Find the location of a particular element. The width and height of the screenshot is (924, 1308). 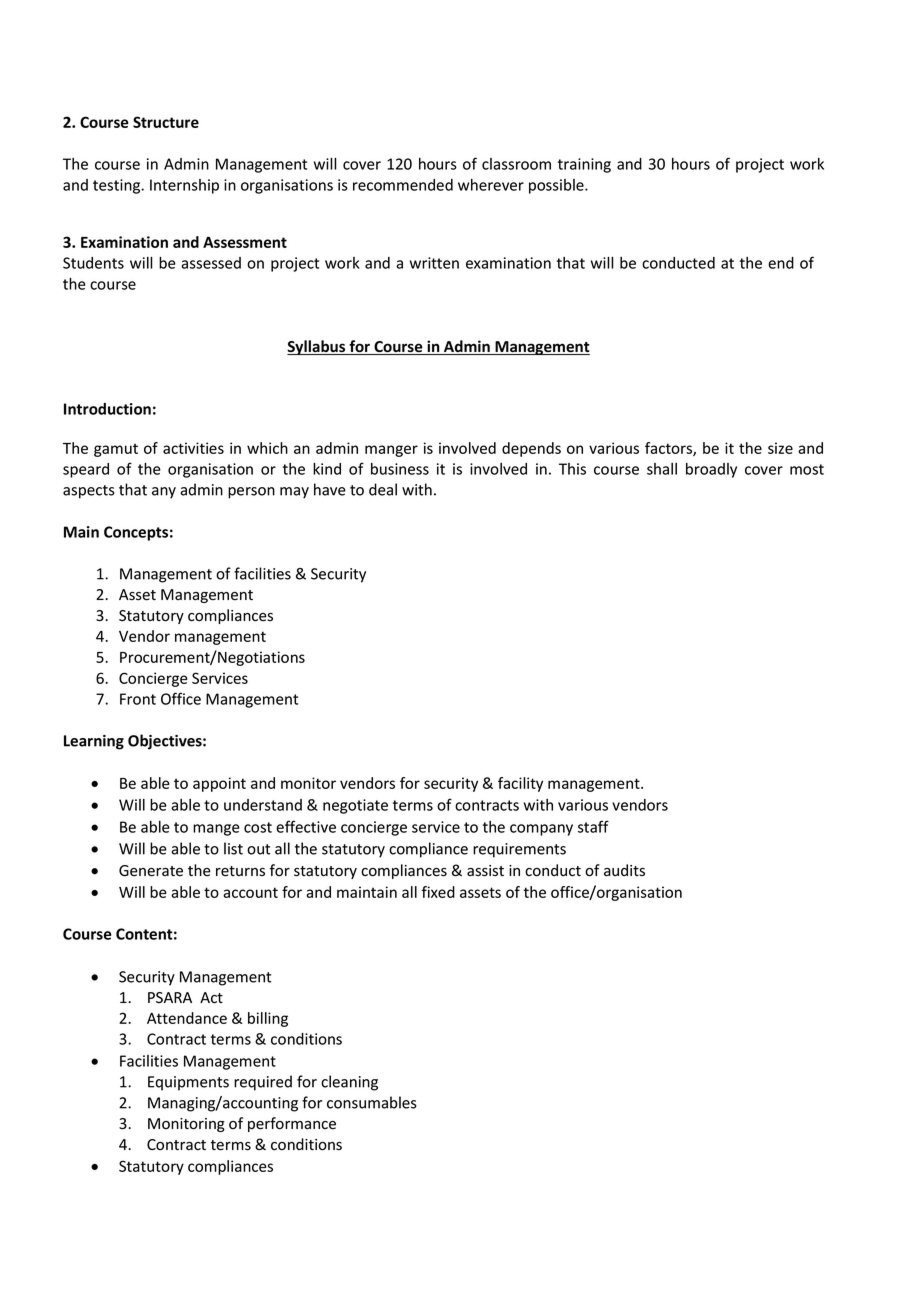

Structure is located at coordinates (166, 122).
